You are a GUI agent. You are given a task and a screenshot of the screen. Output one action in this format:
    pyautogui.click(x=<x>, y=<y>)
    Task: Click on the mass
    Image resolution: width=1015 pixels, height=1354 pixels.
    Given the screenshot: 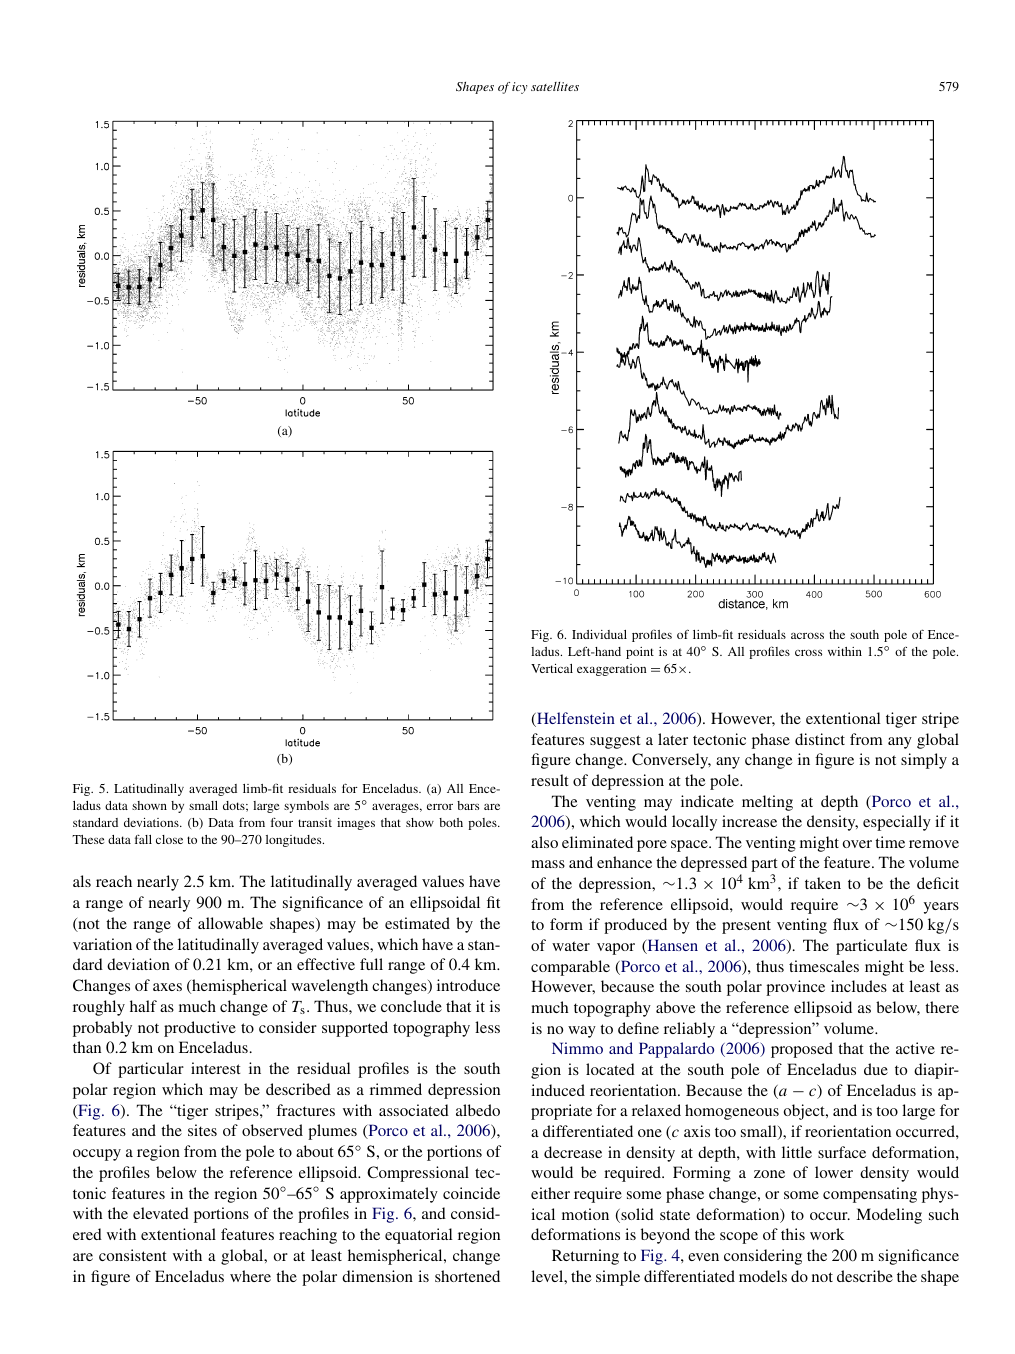 What is the action you would take?
    pyautogui.click(x=548, y=864)
